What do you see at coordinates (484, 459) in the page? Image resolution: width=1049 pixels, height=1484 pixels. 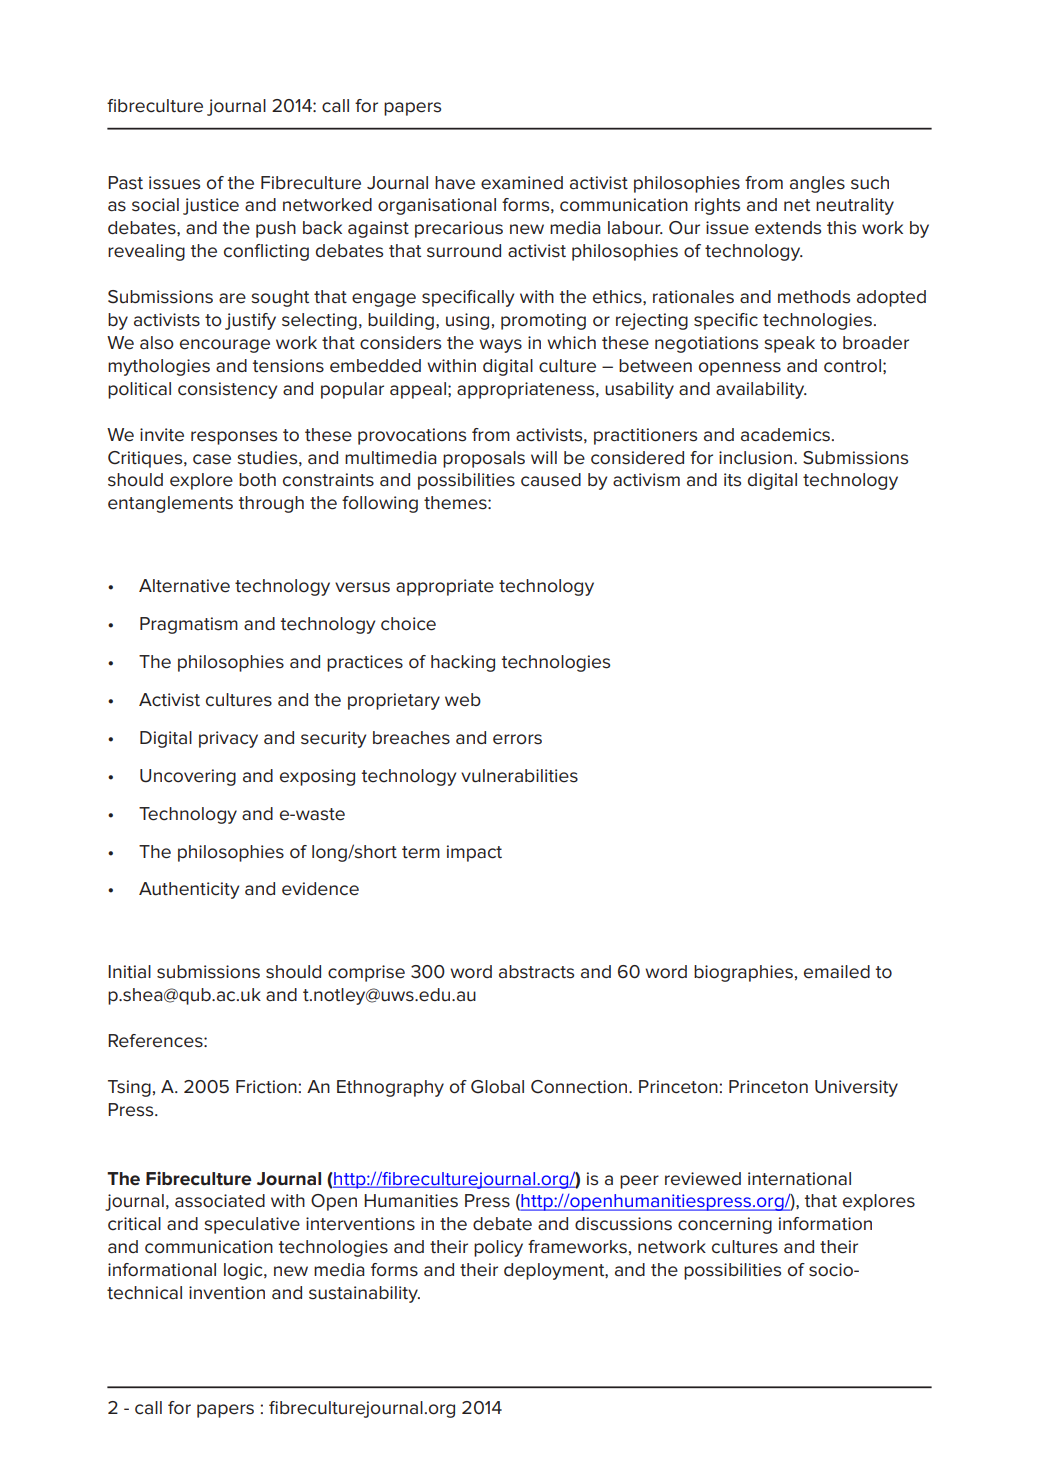 I see `proposals` at bounding box center [484, 459].
